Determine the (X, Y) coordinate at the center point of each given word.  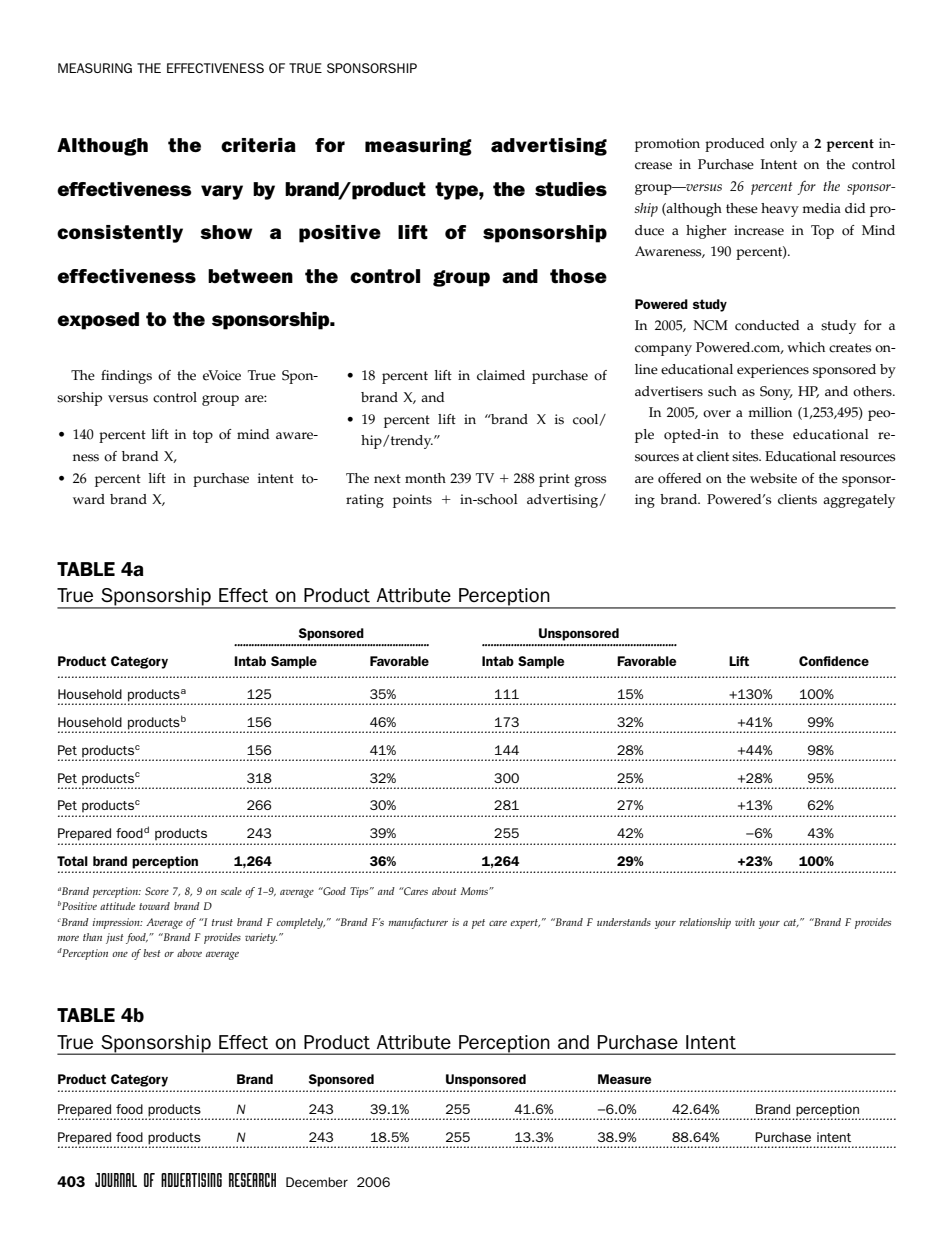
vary (222, 192)
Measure (624, 1079)
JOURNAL (116, 1180)
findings (126, 377)
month (425, 478)
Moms (475, 891)
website (773, 478)
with (745, 922)
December (317, 1182)
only (783, 145)
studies (571, 189)
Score (157, 891)
